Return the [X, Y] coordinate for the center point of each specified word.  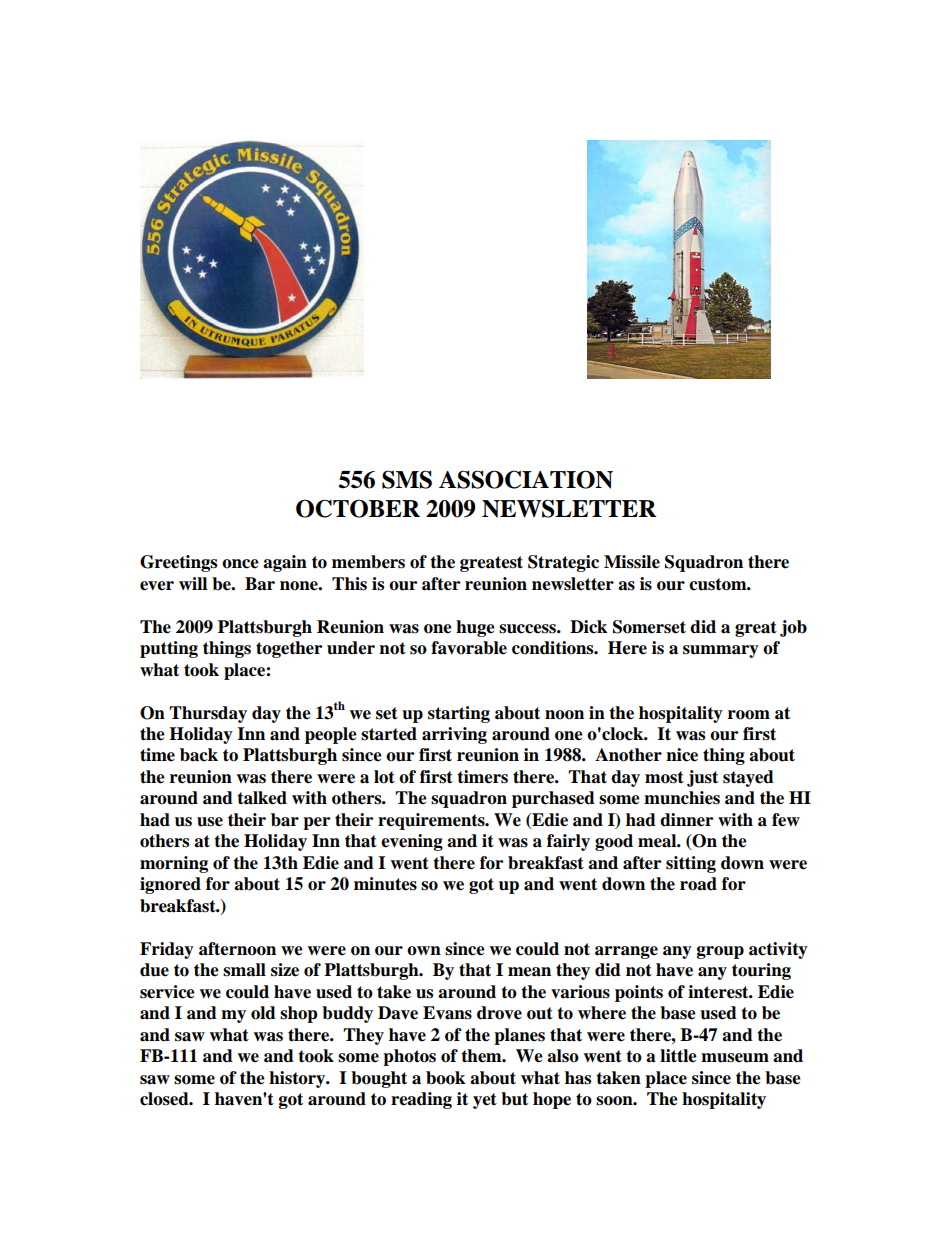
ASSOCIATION [526, 479]
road [698, 884]
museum [735, 1058]
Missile [632, 562]
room [749, 715]
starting [459, 714]
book [445, 1078]
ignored [170, 885]
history [298, 1079]
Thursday [208, 714]
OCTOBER [358, 508]
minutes [385, 884]
